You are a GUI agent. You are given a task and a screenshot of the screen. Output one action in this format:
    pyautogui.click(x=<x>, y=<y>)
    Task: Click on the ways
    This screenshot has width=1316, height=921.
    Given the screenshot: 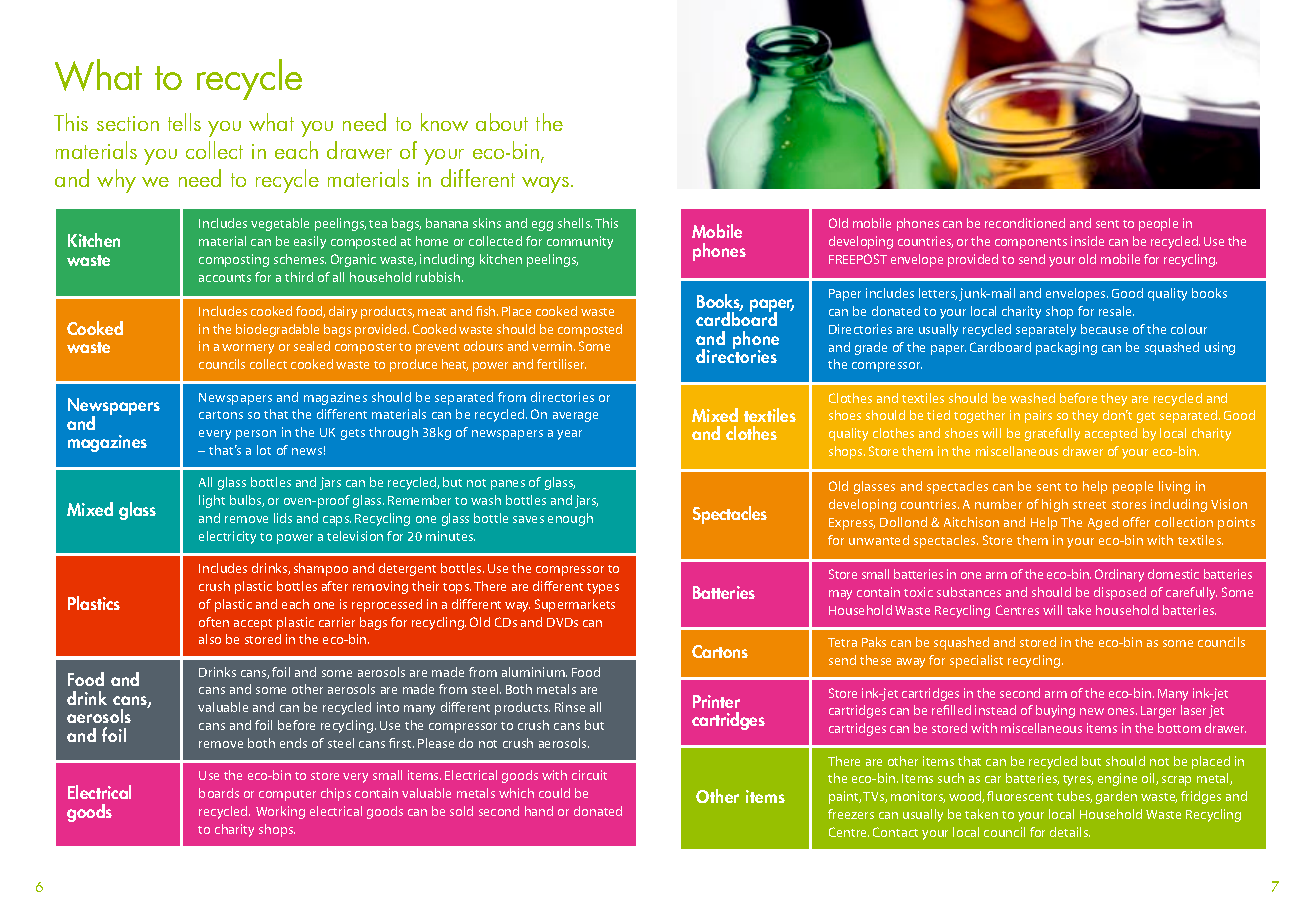 What is the action you would take?
    pyautogui.click(x=547, y=185)
